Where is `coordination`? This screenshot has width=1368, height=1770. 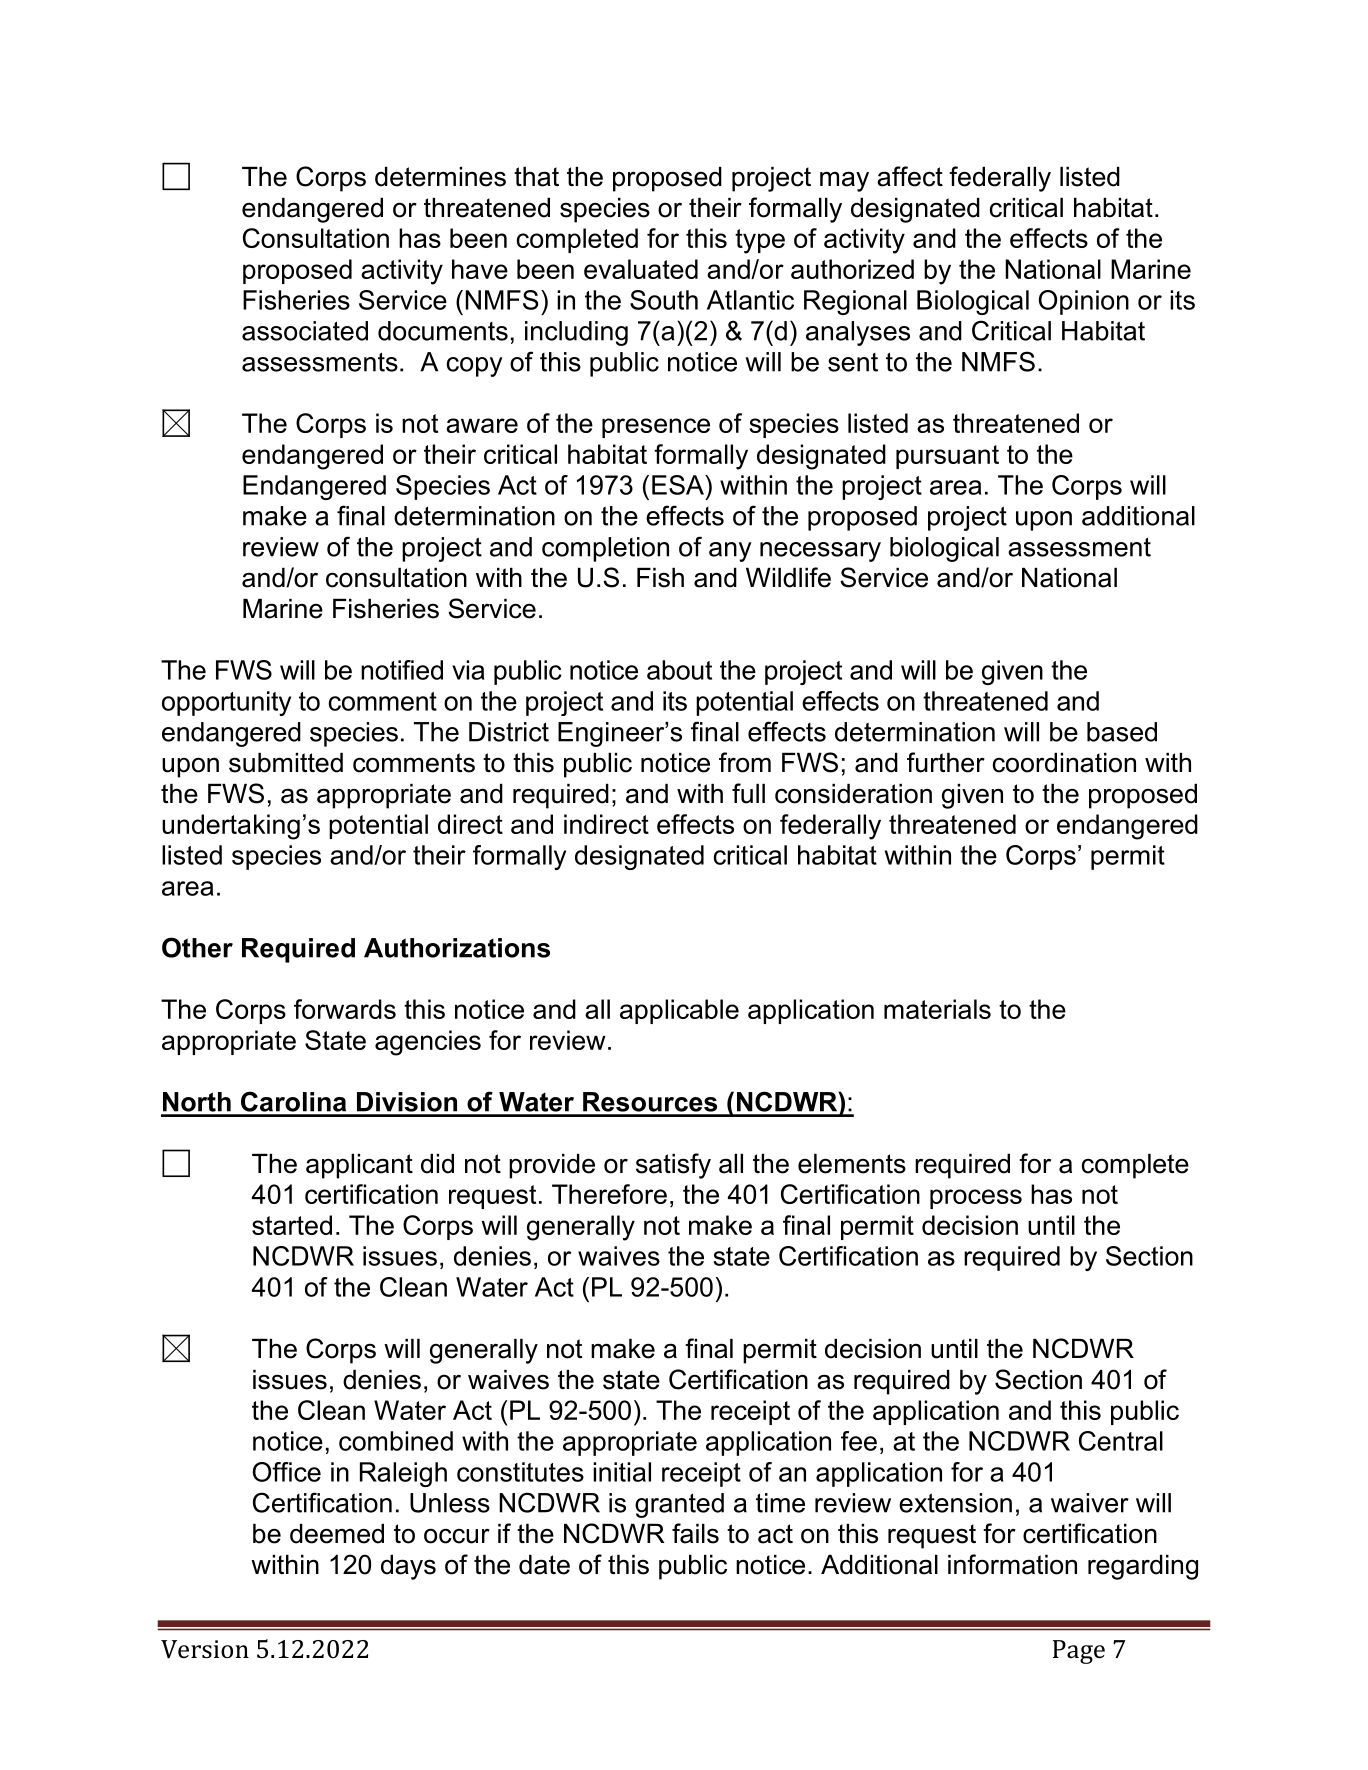 coordination is located at coordinates (1064, 763).
